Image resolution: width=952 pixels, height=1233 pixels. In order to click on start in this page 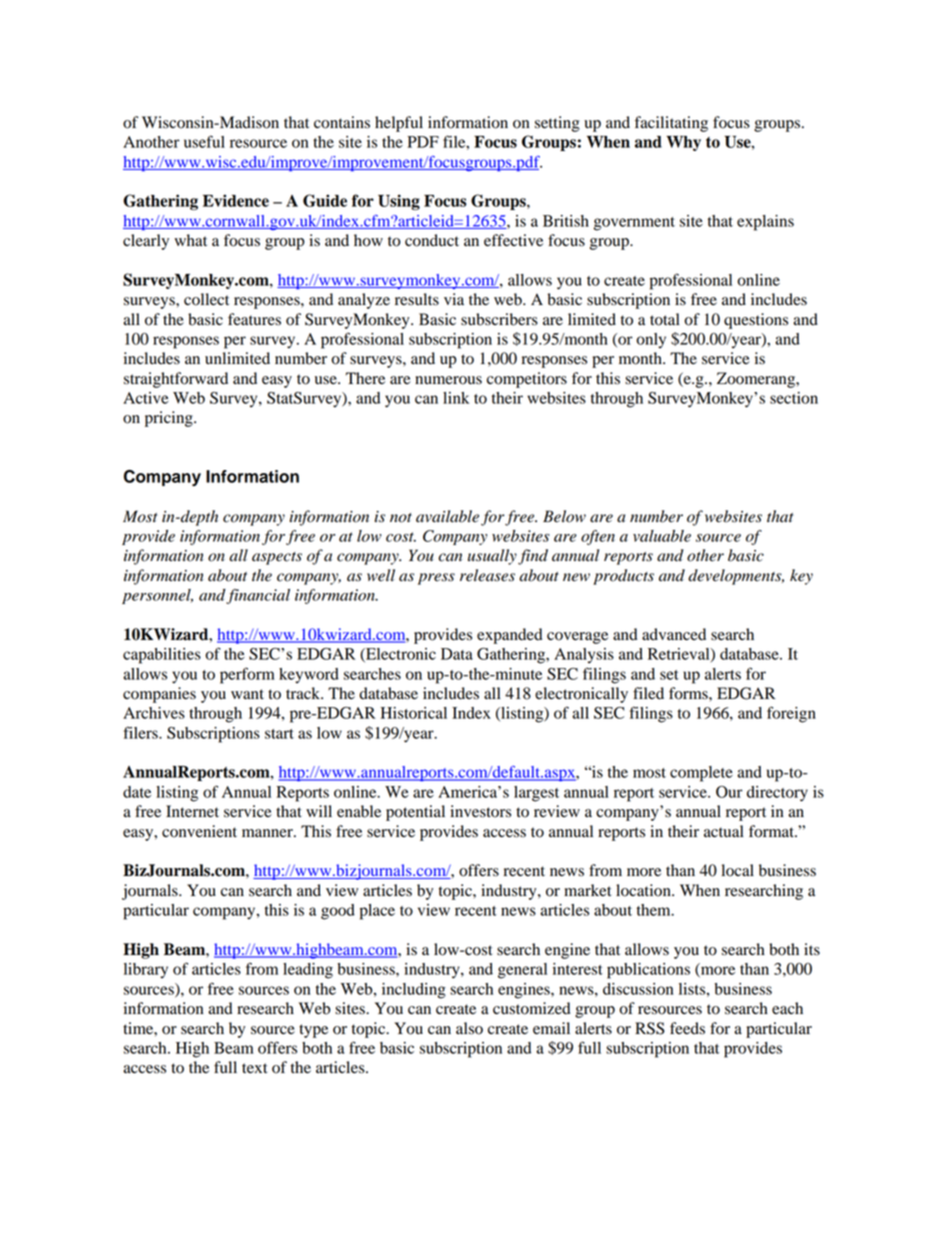, I will do `click(279, 734)`.
